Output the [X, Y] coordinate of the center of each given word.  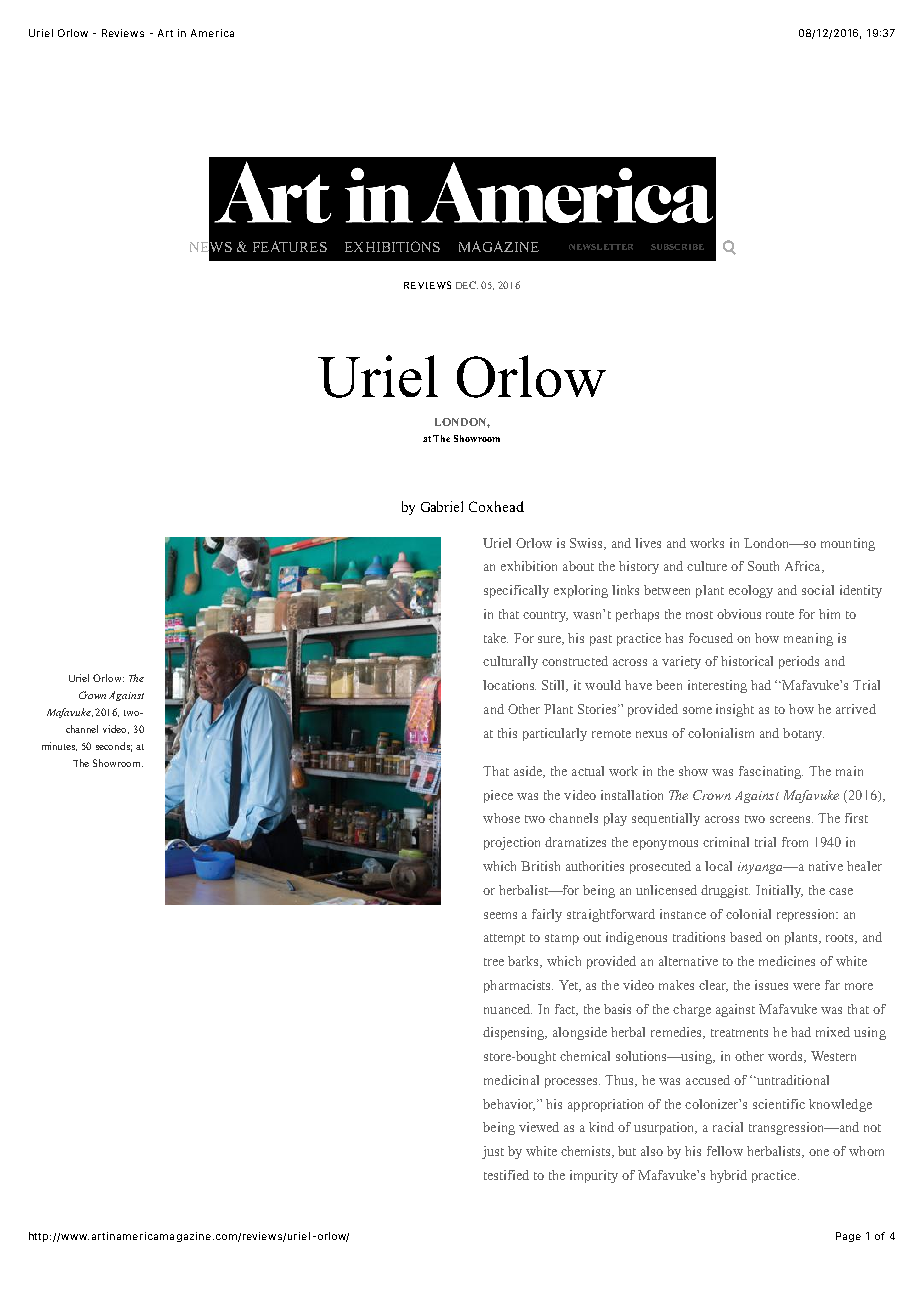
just [493, 1152]
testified [506, 1175]
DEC [467, 285]
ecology [751, 591]
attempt [504, 939]
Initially [779, 891]
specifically [516, 591]
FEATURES [290, 246]
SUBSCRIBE [677, 247]
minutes [59, 746]
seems [500, 915]
